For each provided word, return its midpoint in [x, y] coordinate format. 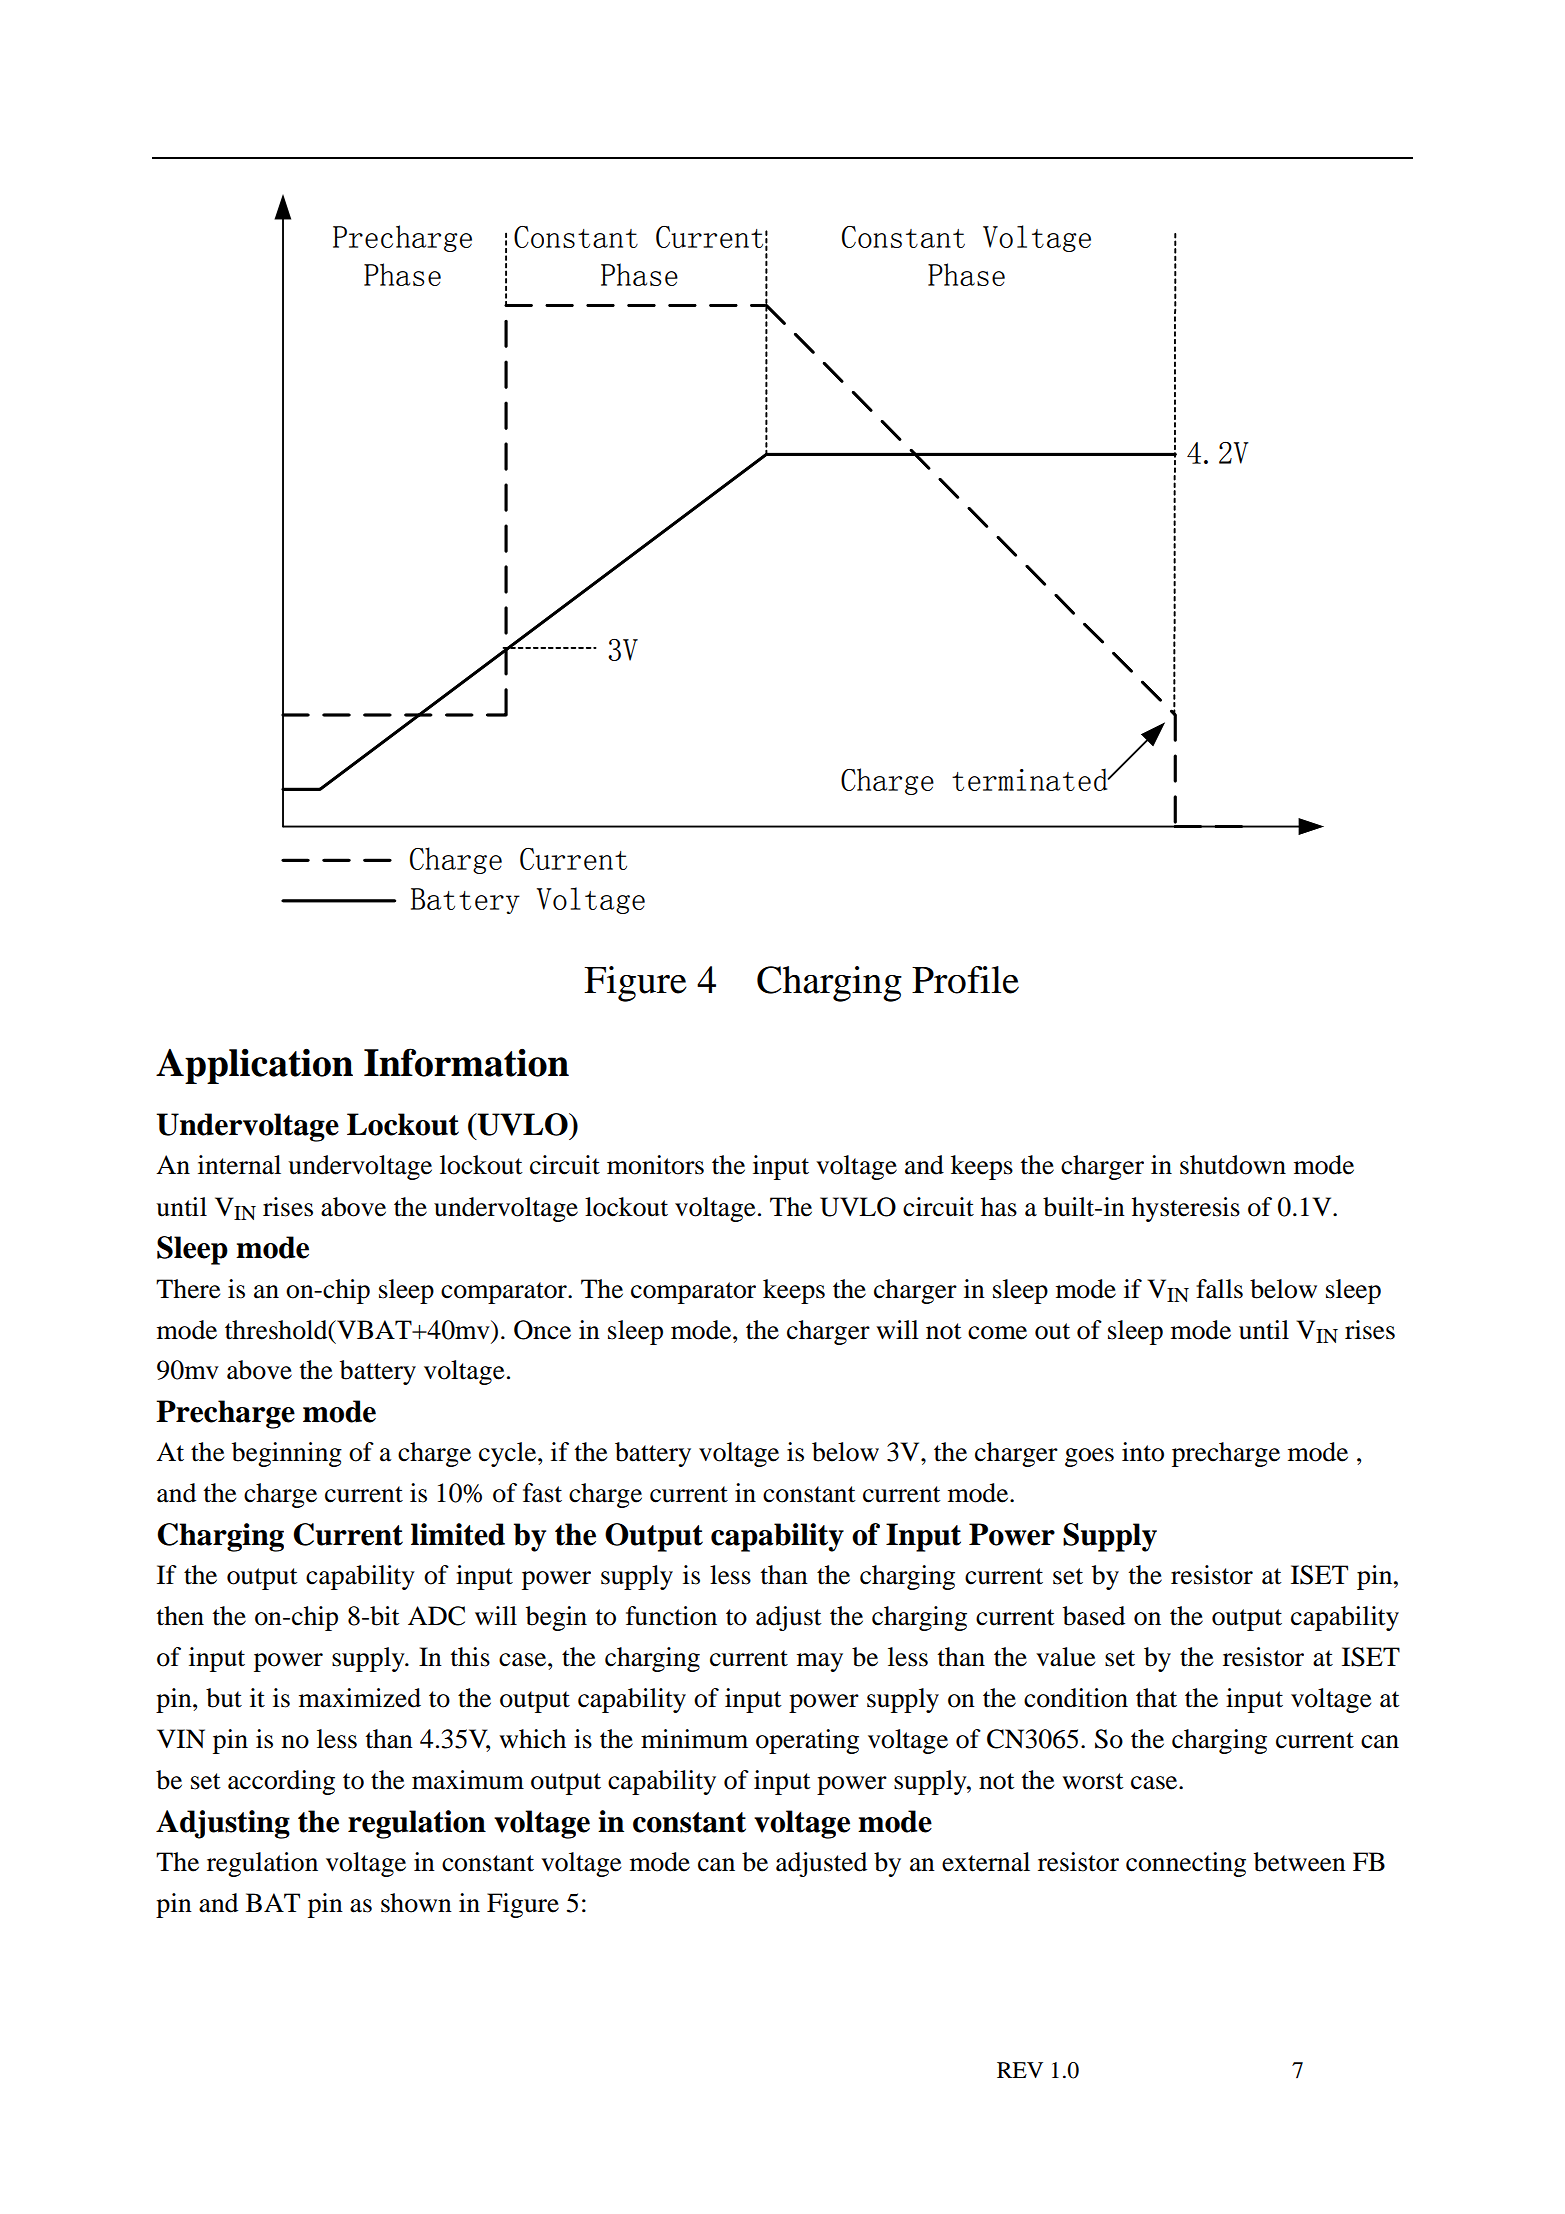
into [1143, 1452]
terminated [1031, 779]
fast [542, 1493]
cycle [509, 1454]
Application [254, 1066]
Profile [965, 980]
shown [416, 1903]
